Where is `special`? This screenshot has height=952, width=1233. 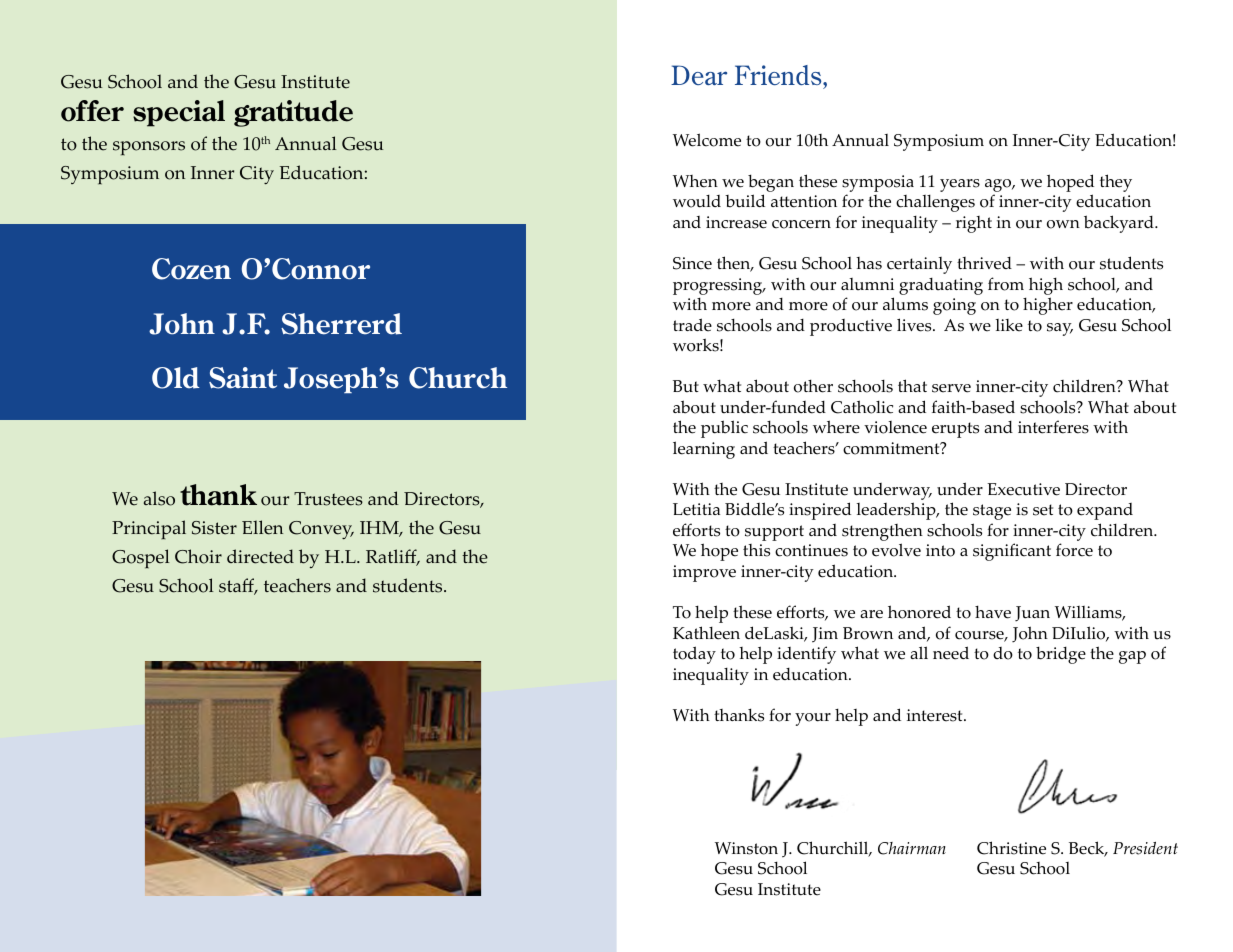 special is located at coordinates (179, 113).
